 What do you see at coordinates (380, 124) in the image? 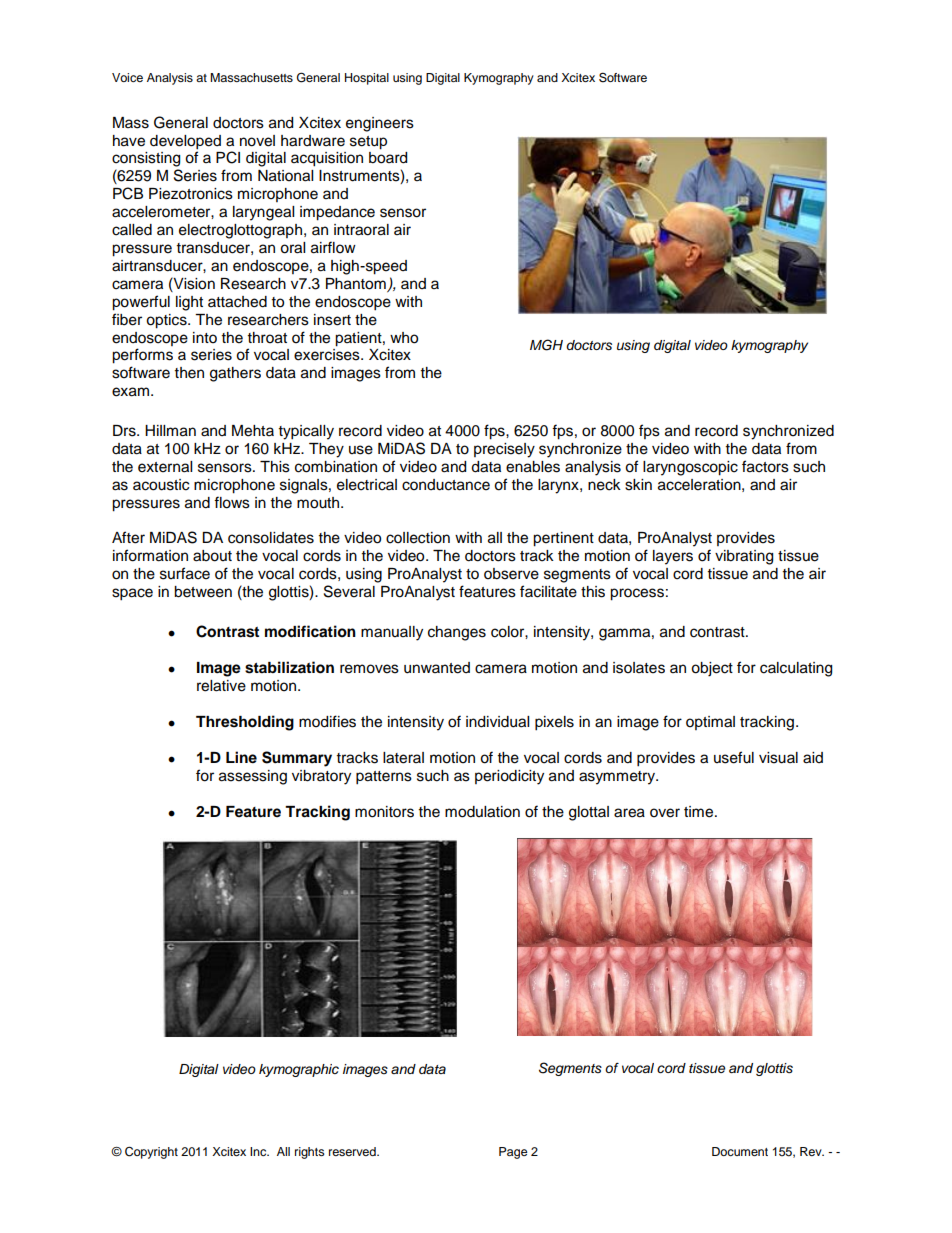
I see `engineers` at bounding box center [380, 124].
